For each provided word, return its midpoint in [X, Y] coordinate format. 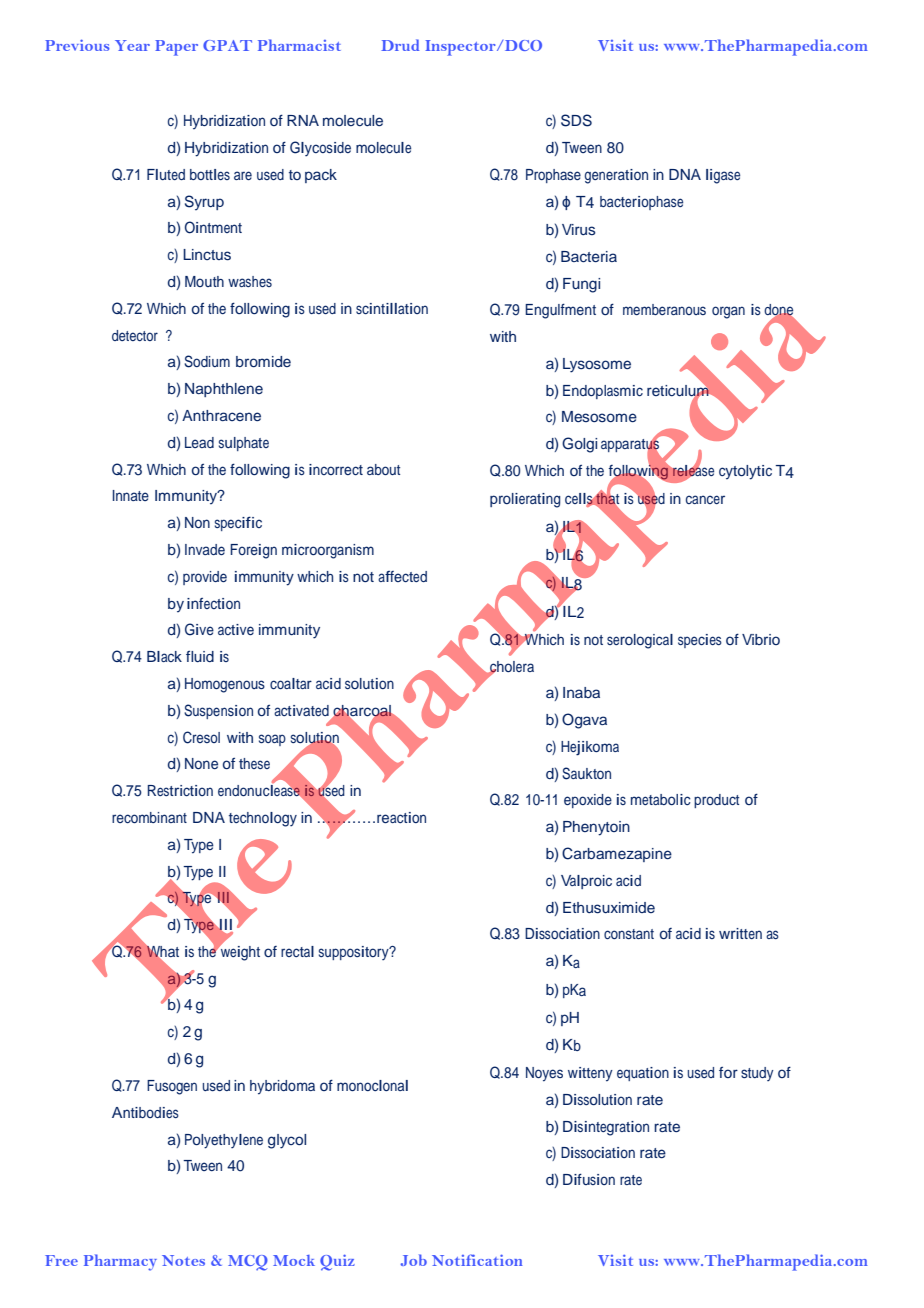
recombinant [149, 817]
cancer [705, 499]
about [383, 469]
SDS [576, 120]
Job [413, 1260]
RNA [303, 120]
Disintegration [606, 1128]
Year [132, 45]
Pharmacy [120, 1262]
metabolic [661, 799]
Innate [131, 495]
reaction [401, 817]
